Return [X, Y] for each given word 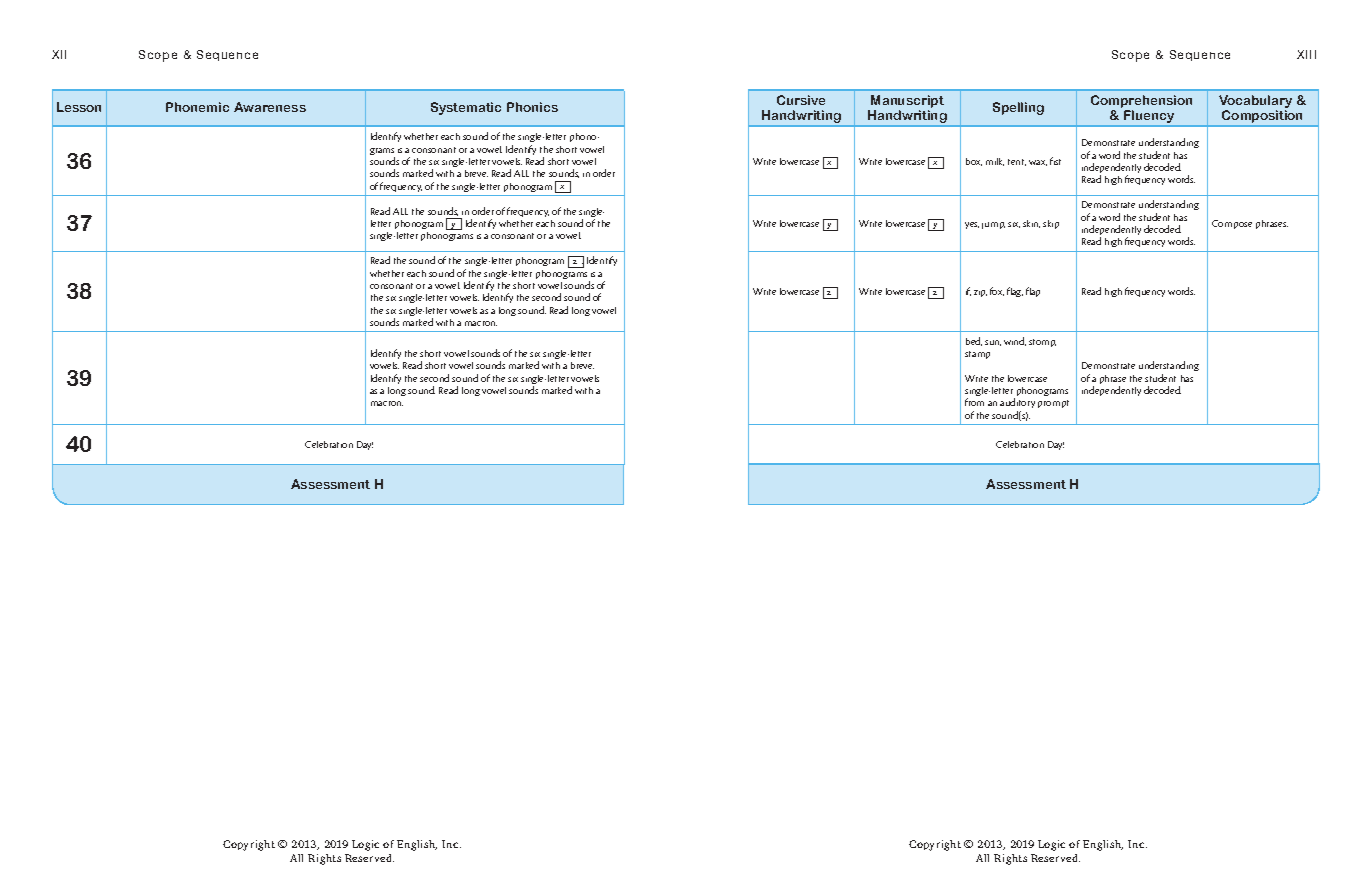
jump [993, 225]
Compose [1232, 224]
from [974, 402]
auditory [1017, 405]
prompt [1053, 404]
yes [972, 225]
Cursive [801, 100]
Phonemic [197, 107]
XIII [1306, 54]
